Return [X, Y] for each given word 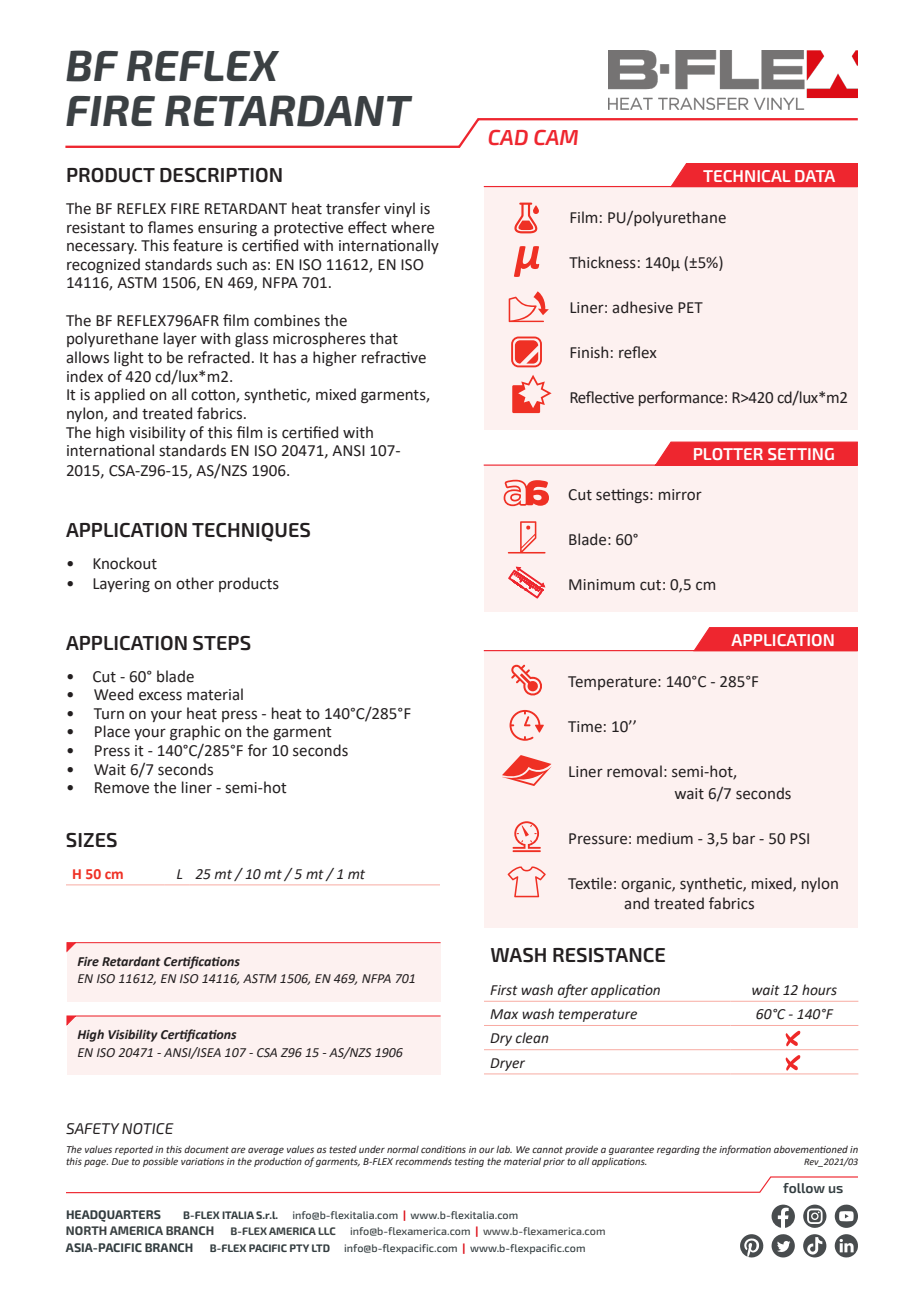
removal [634, 771]
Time [585, 727]
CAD [508, 137]
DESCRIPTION [221, 175]
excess [160, 696]
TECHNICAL [746, 176]
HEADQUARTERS [114, 1216]
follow [804, 1188]
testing [469, 1162]
